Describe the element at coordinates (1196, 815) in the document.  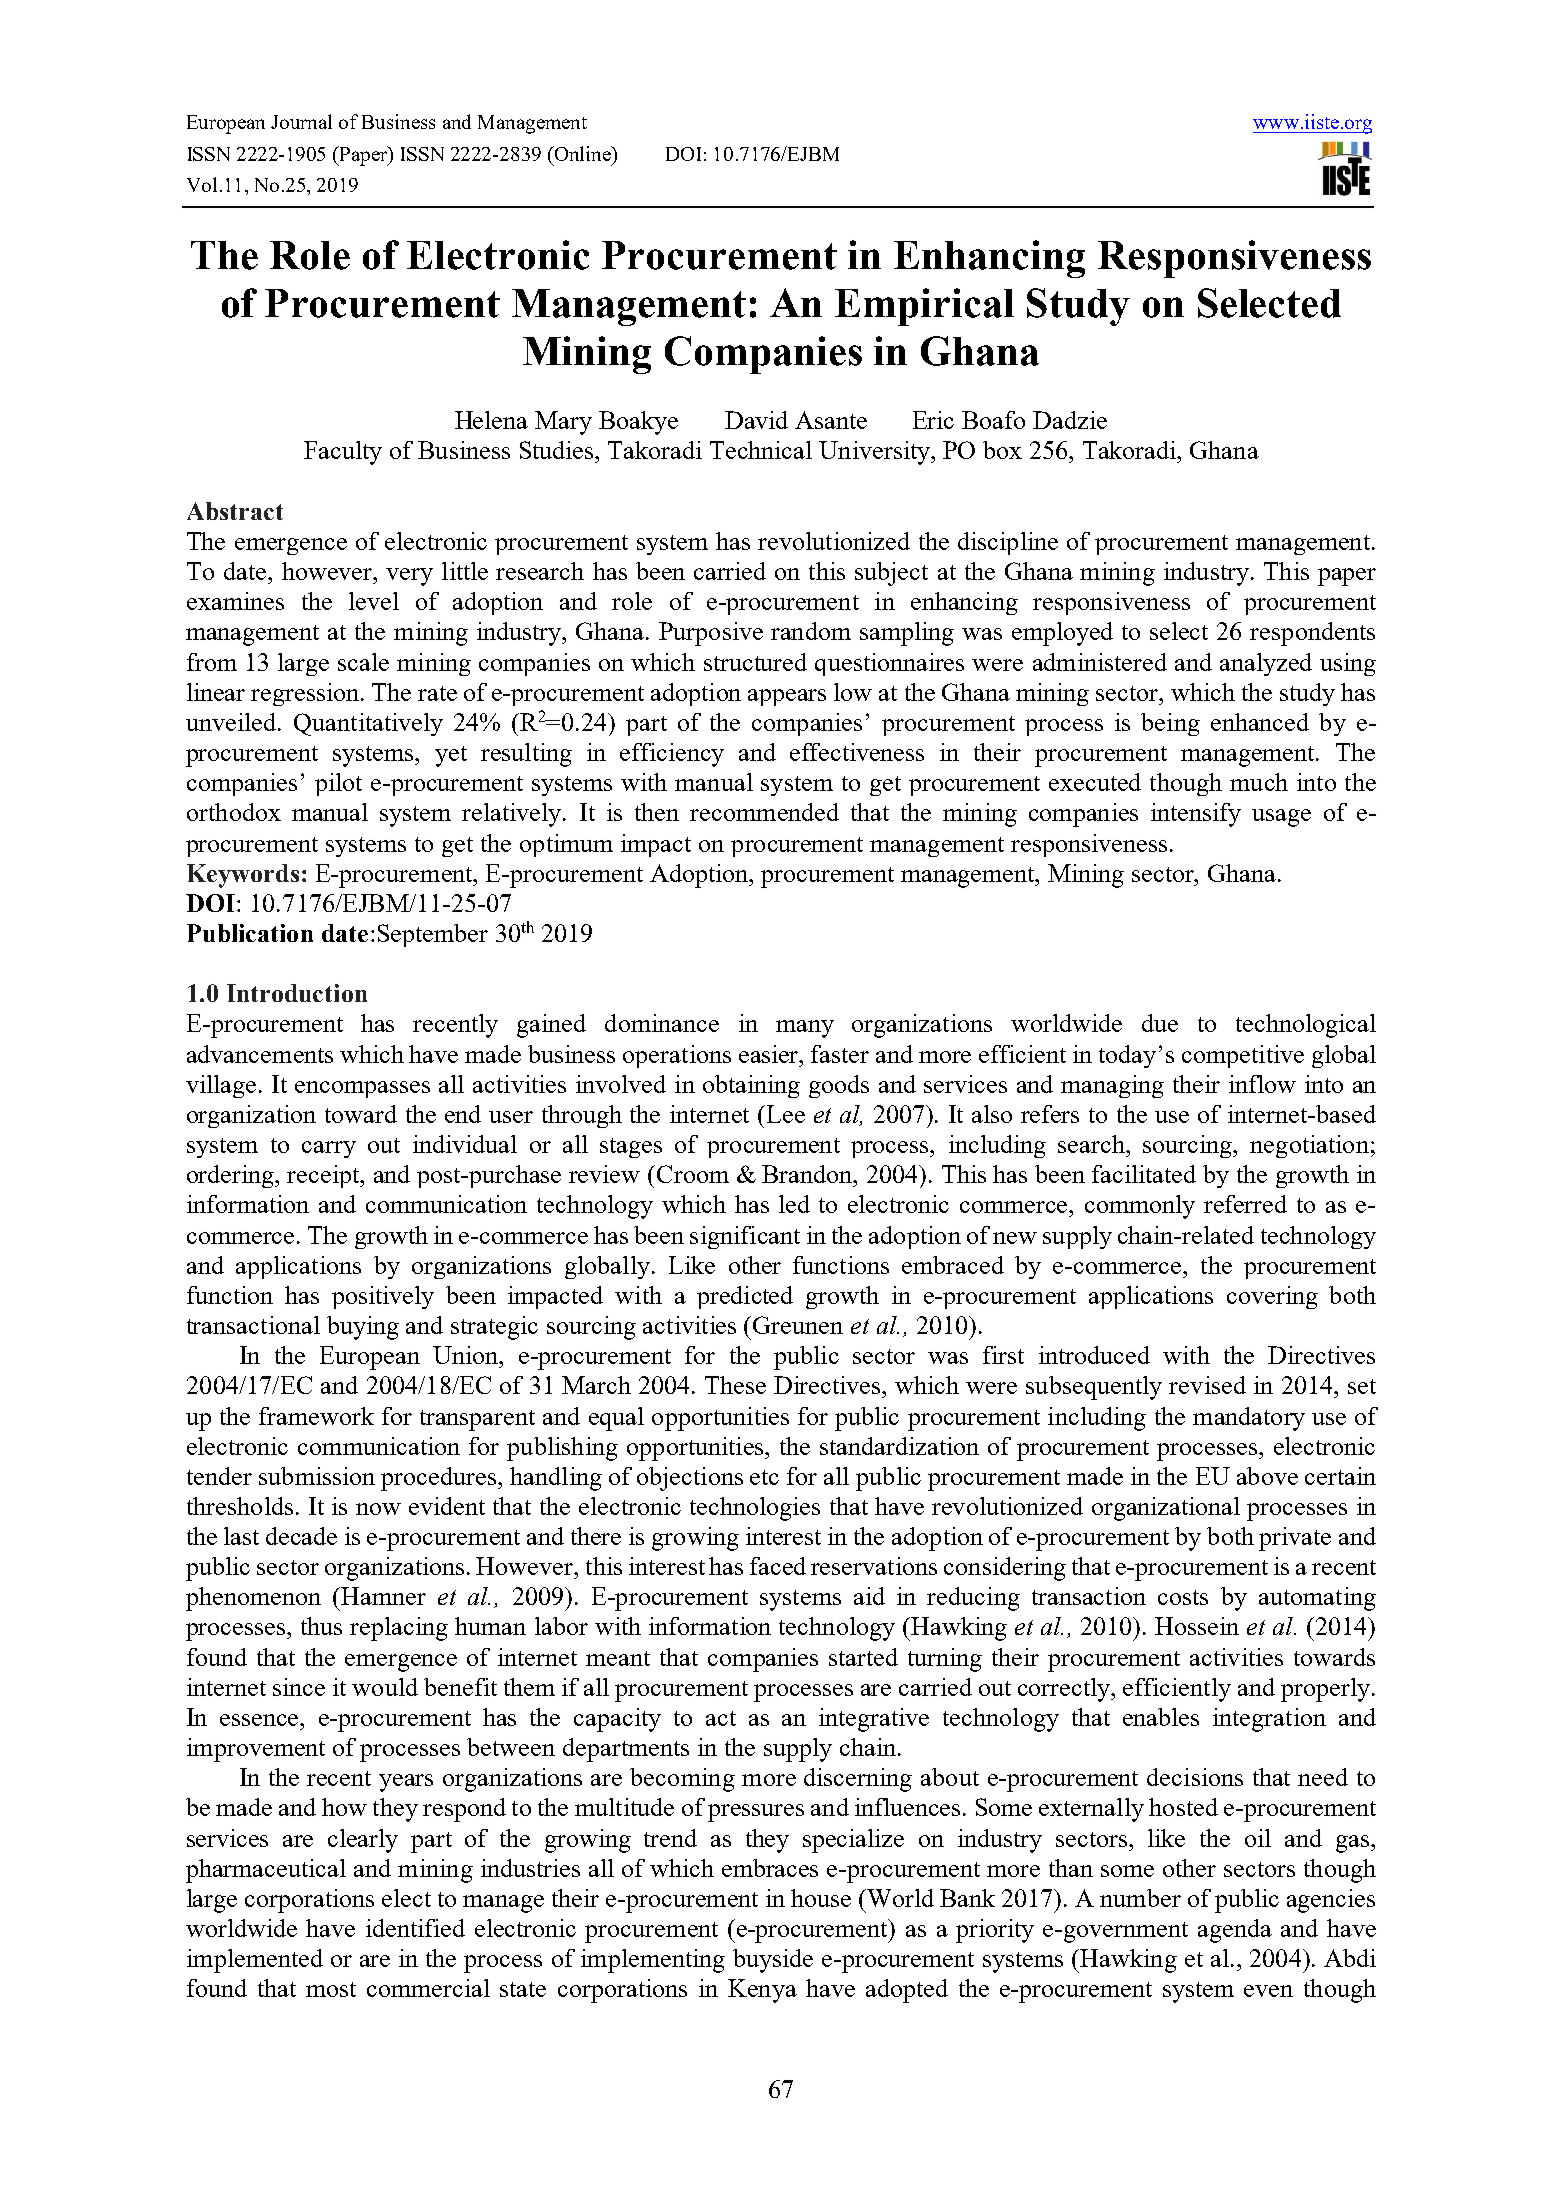
I see `intensify` at that location.
